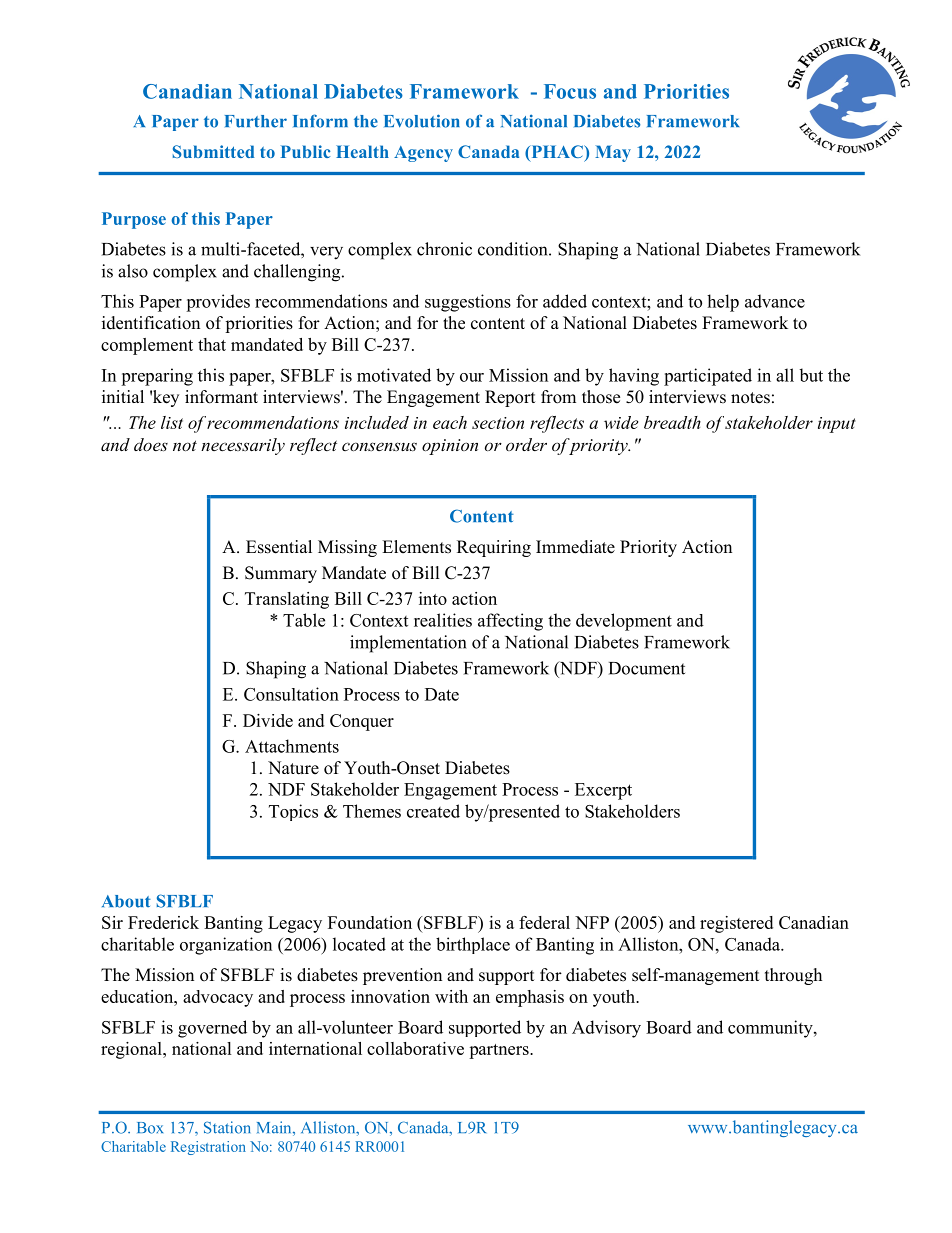 The width and height of the screenshot is (952, 1233). Describe the element at coordinates (750, 398) in the screenshot. I see `notes` at that location.
